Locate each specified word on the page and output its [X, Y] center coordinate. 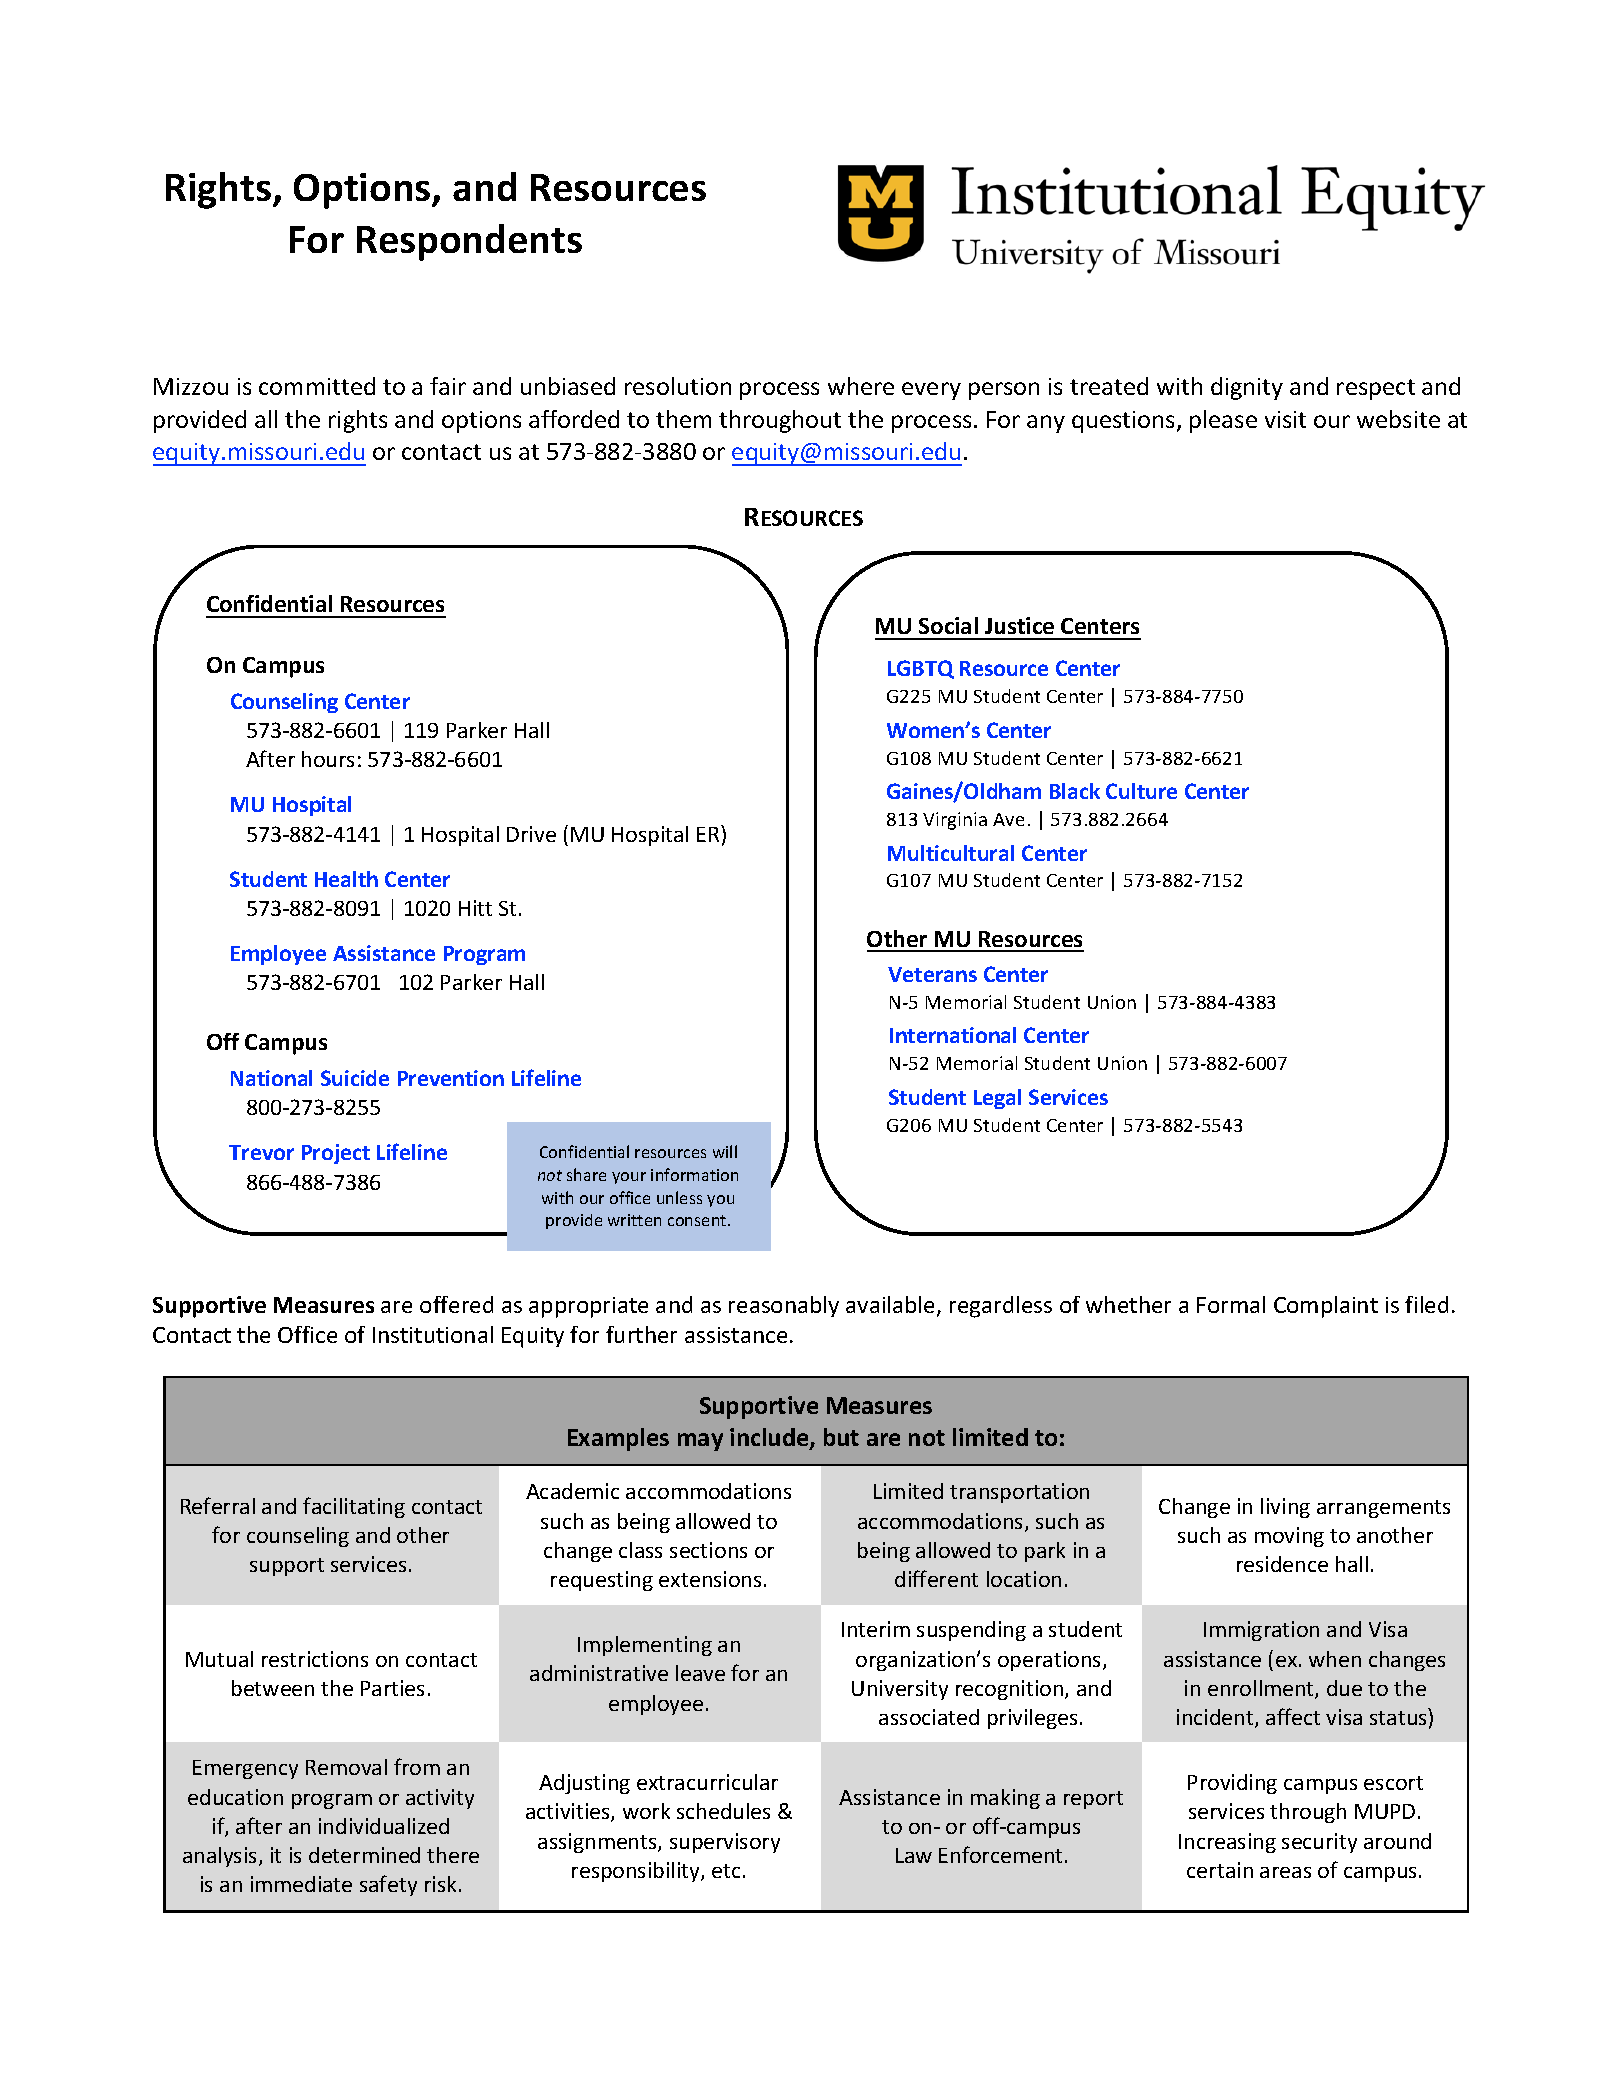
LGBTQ [921, 669]
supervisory [725, 1843]
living [1285, 1508]
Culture [1141, 791]
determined [364, 1855]
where [861, 386]
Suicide [355, 1078]
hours [328, 759]
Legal [997, 1099]
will [725, 1151]
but [841, 1437]
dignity [1247, 388]
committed [317, 386]
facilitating [354, 1507]
